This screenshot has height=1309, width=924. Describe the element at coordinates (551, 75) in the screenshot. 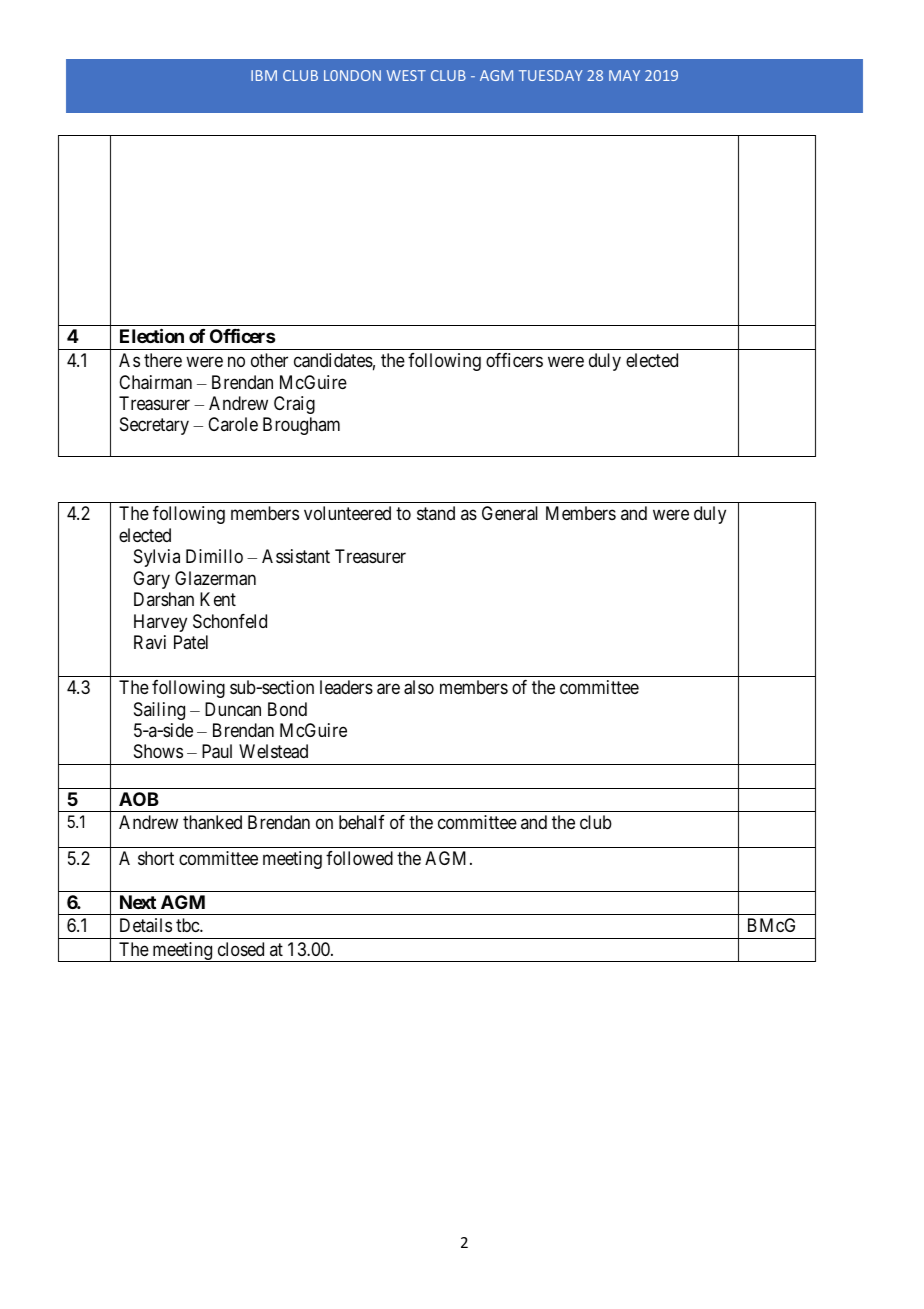

I see `TUESDAY` at that location.
